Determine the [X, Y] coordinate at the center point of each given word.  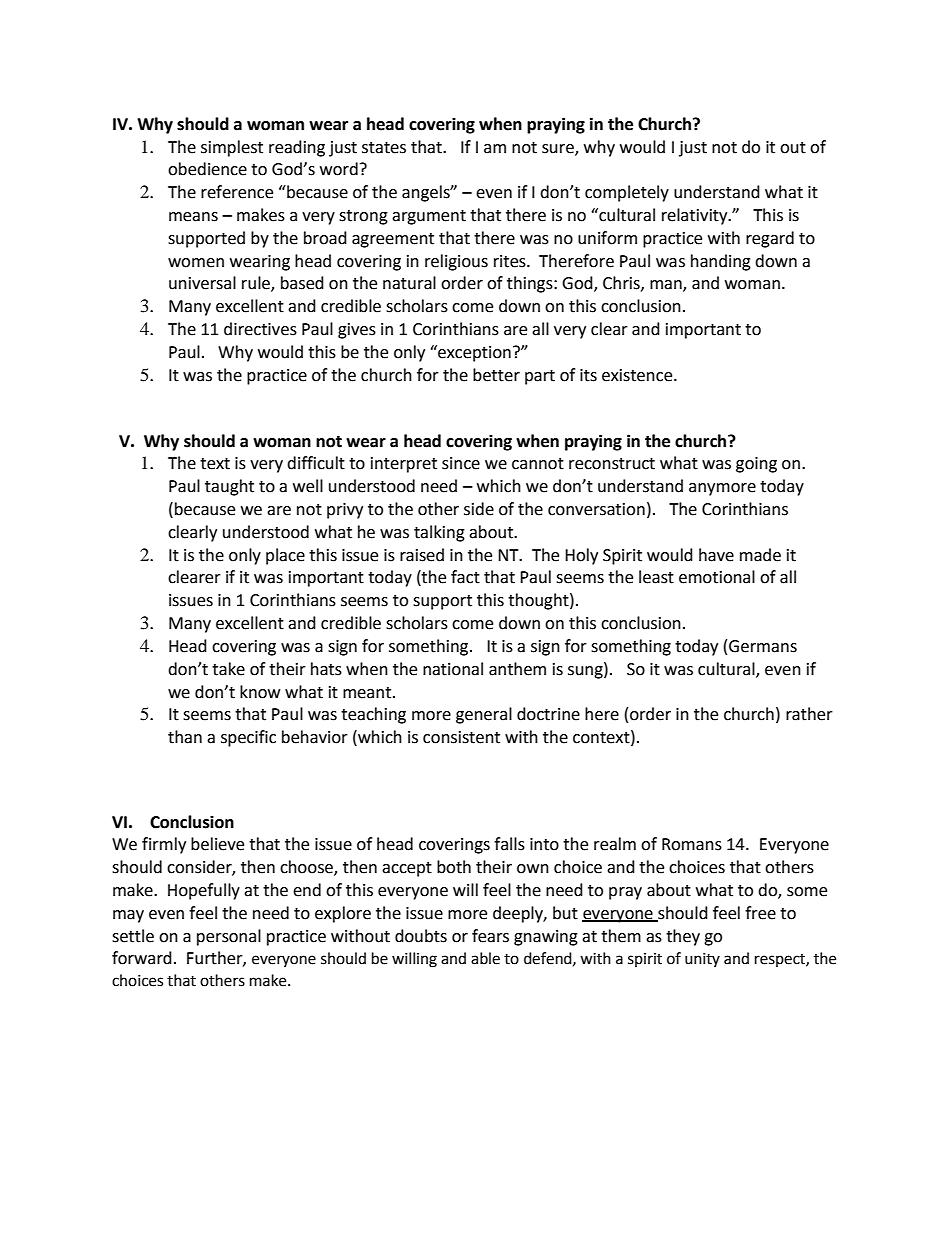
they [683, 937]
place [285, 556]
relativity [696, 216]
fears [490, 936]
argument [429, 217]
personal [229, 937]
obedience [207, 169]
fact [465, 577]
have [716, 555]
